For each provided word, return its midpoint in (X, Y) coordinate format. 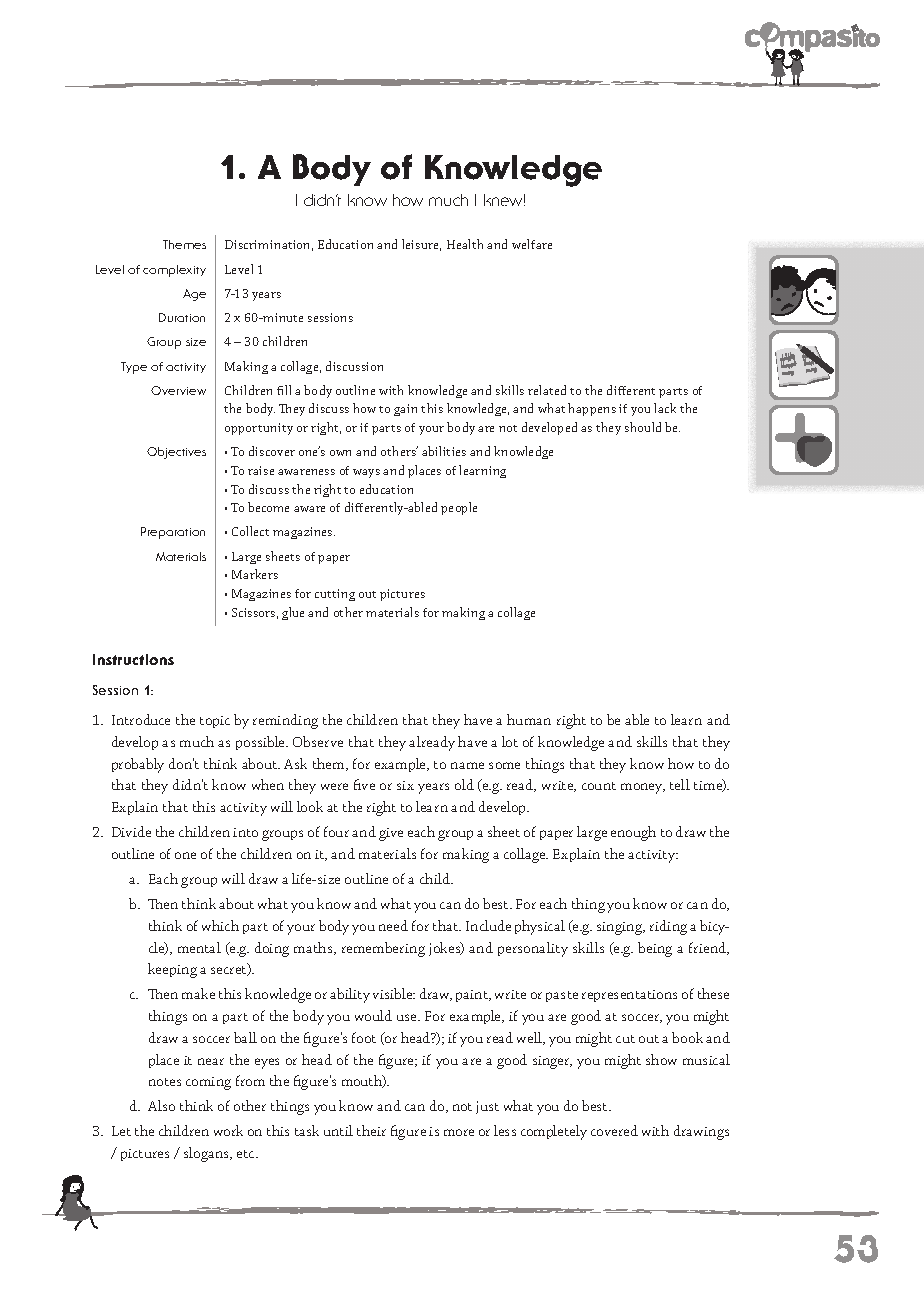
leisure (421, 245)
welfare (532, 244)
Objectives (176, 453)
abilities (444, 451)
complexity (174, 271)
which (220, 925)
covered (614, 1130)
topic (215, 722)
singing (621, 928)
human (529, 719)
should (643, 427)
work (228, 1130)
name (467, 765)
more (459, 1132)
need (393, 925)
